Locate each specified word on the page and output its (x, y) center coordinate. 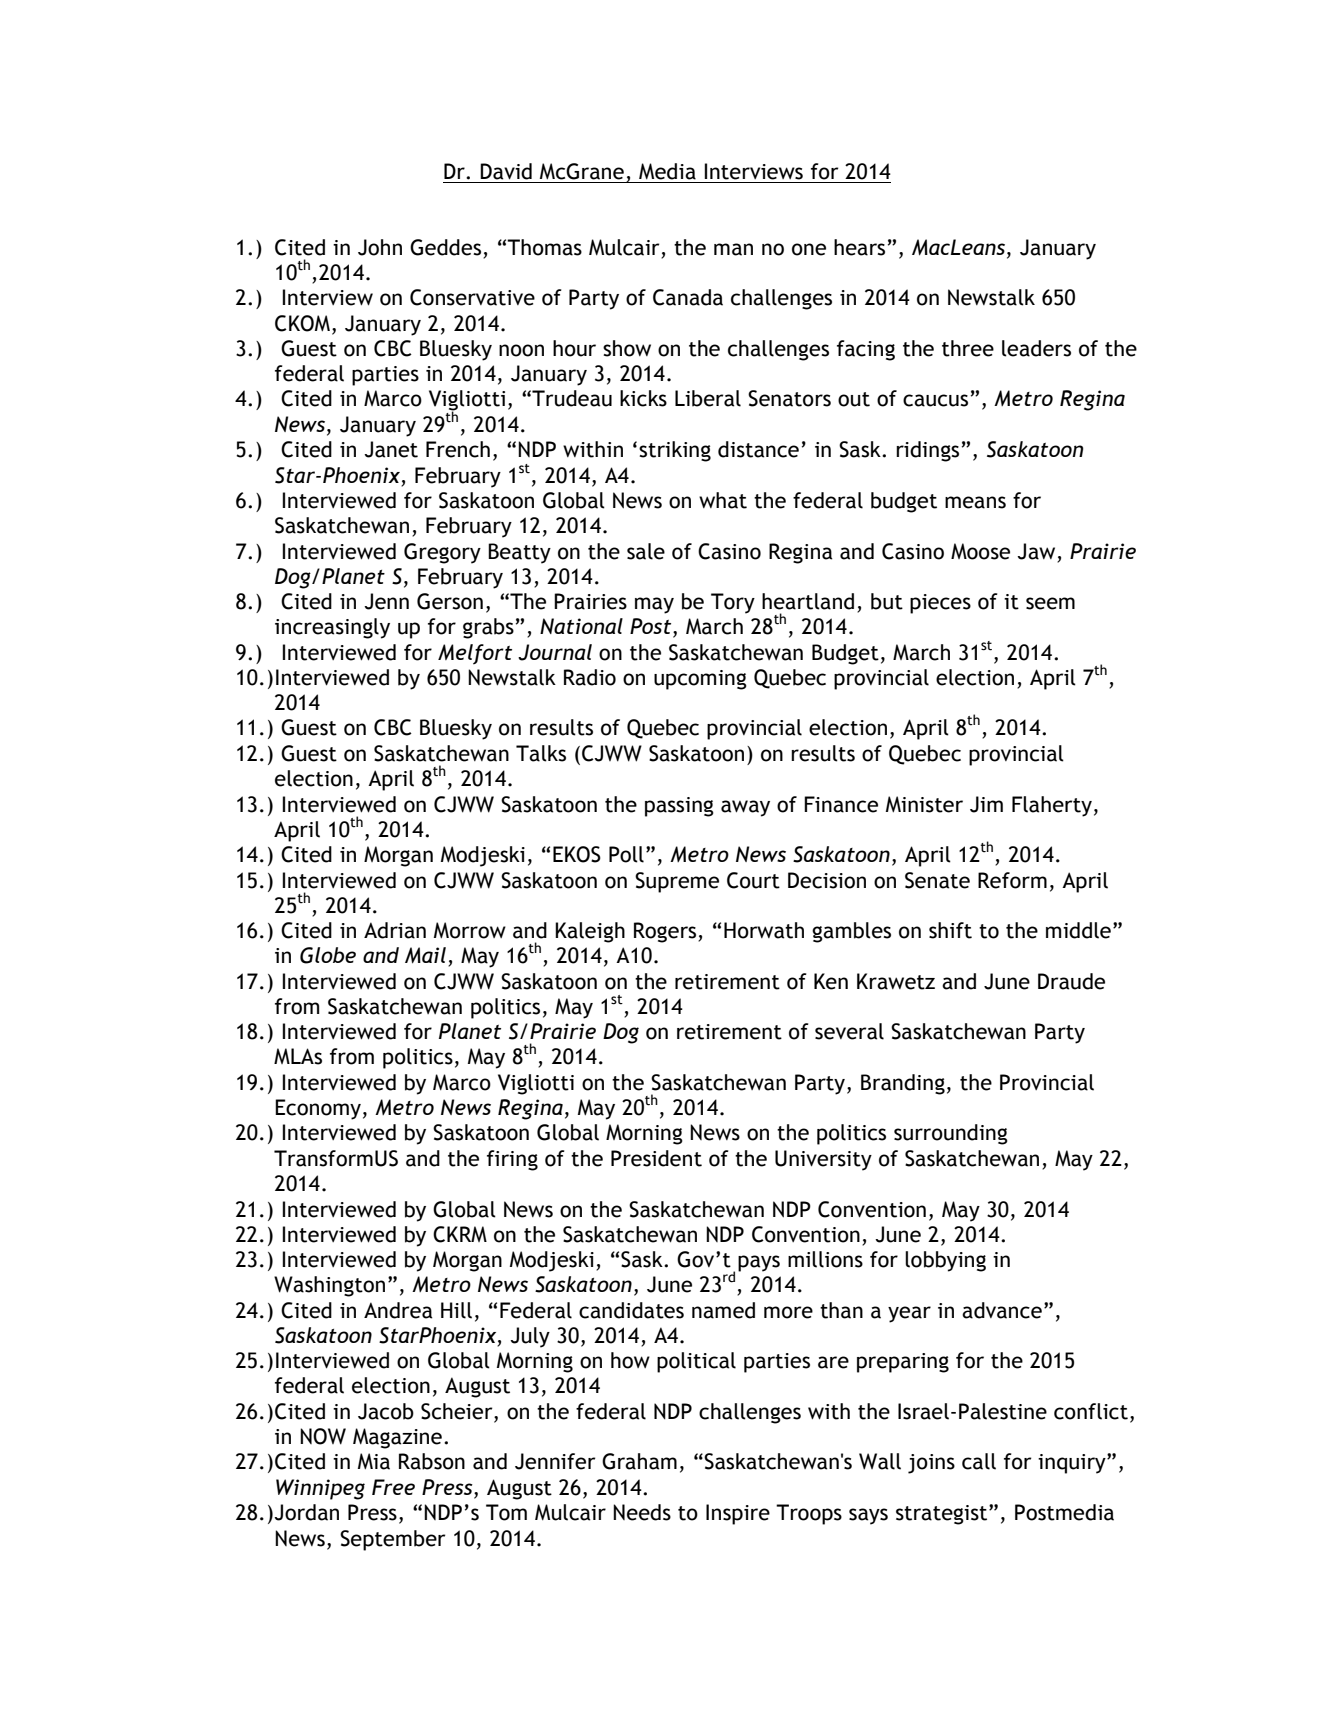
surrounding (951, 1134)
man (733, 249)
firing (512, 1160)
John (380, 247)
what (723, 500)
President (656, 1158)
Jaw (1036, 551)
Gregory (442, 553)
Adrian (395, 930)
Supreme (677, 882)
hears (859, 247)
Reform (1012, 880)
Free (393, 1487)
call (979, 1461)
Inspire (738, 1514)
